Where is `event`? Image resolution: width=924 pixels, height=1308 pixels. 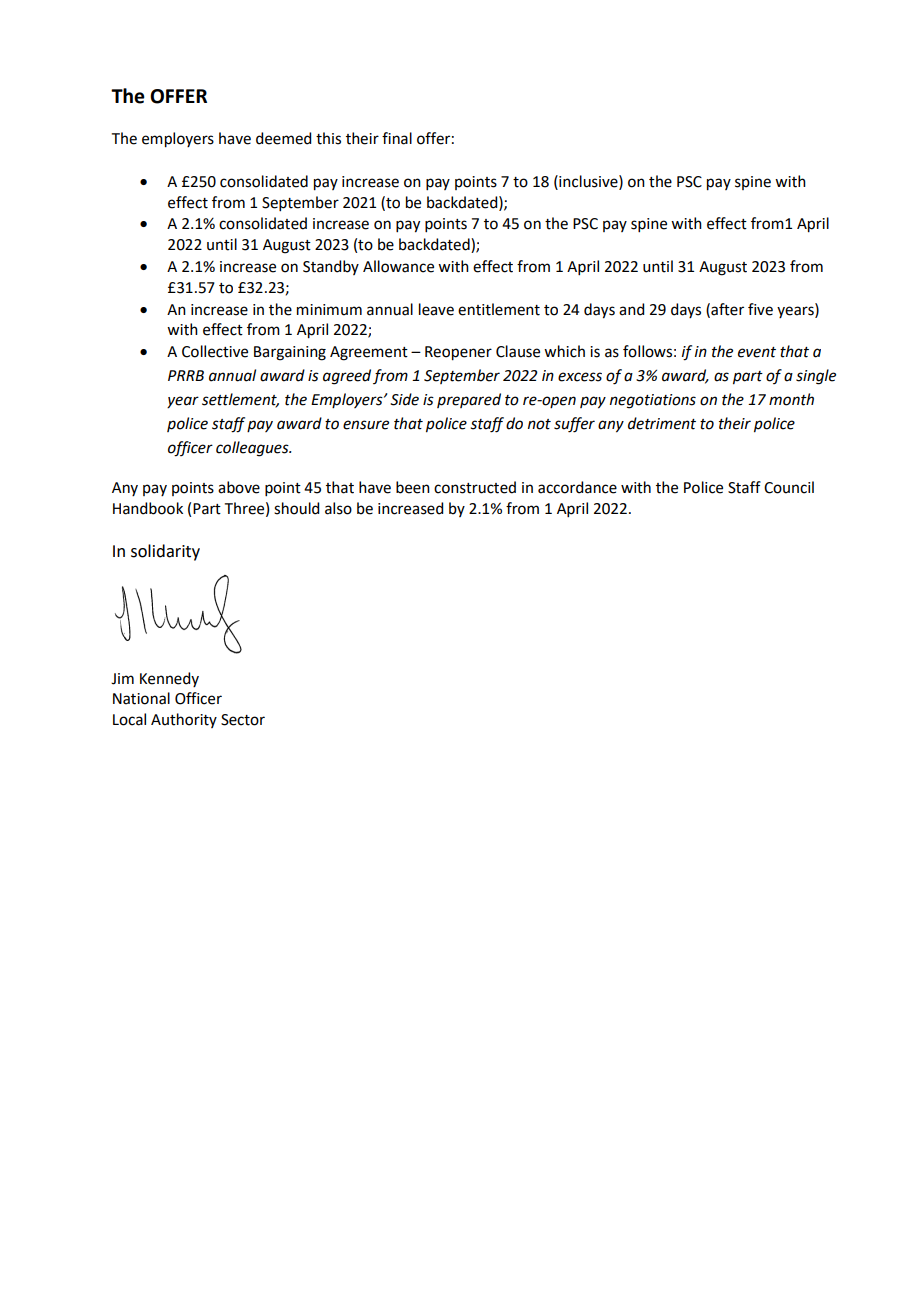
event is located at coordinates (757, 352).
